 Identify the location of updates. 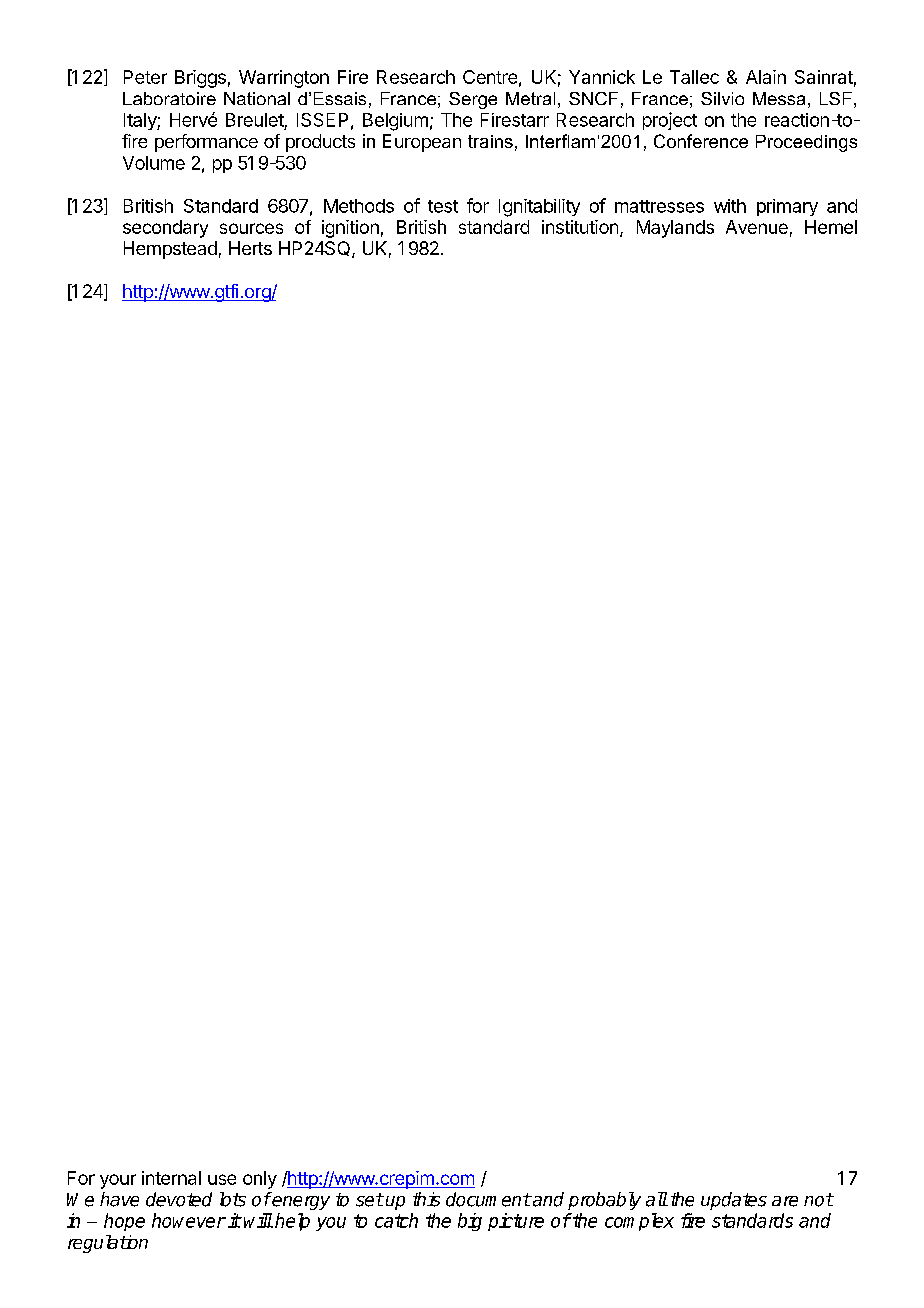
(734, 1201).
